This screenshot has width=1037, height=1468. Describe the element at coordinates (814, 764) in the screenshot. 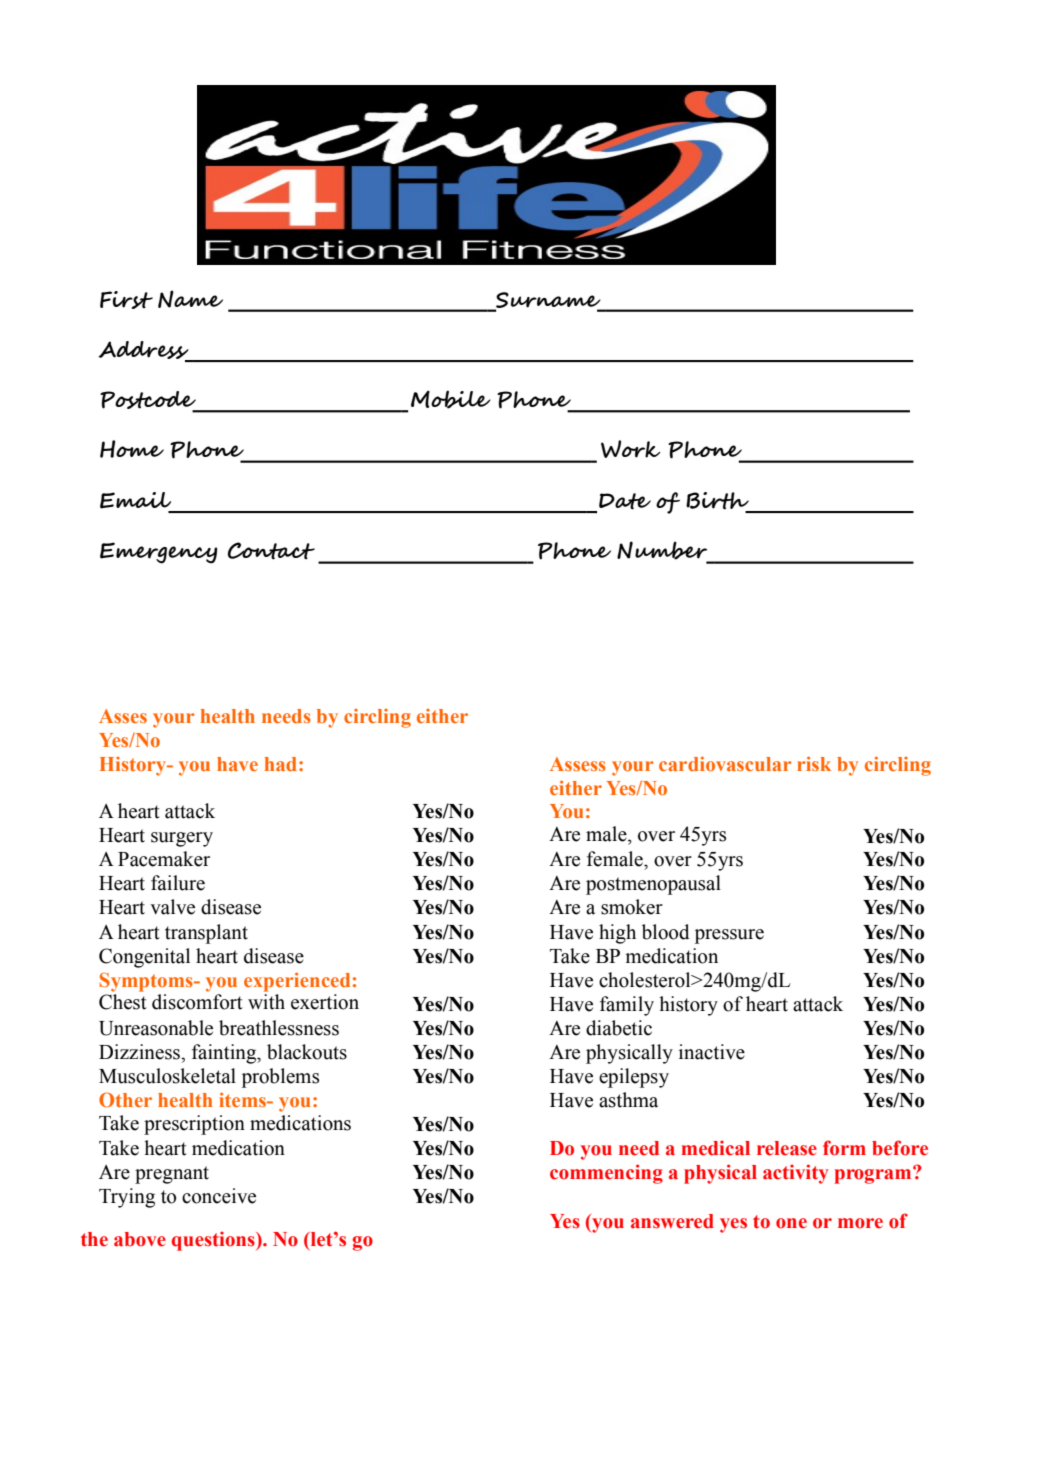

I see `risk` at that location.
